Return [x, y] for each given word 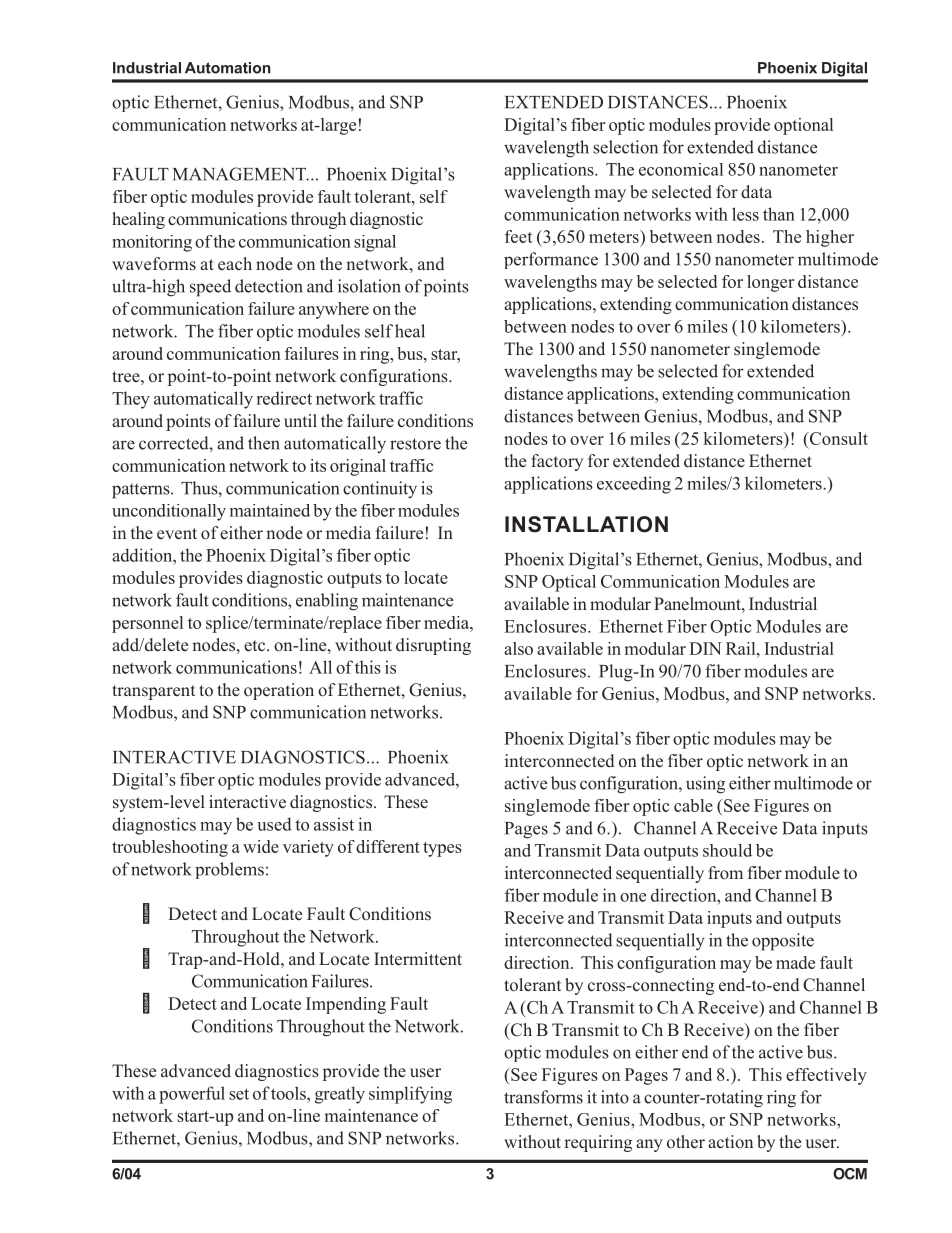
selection [625, 147]
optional [803, 126]
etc [256, 646]
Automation [227, 68]
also [518, 648]
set [239, 1094]
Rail [742, 648]
